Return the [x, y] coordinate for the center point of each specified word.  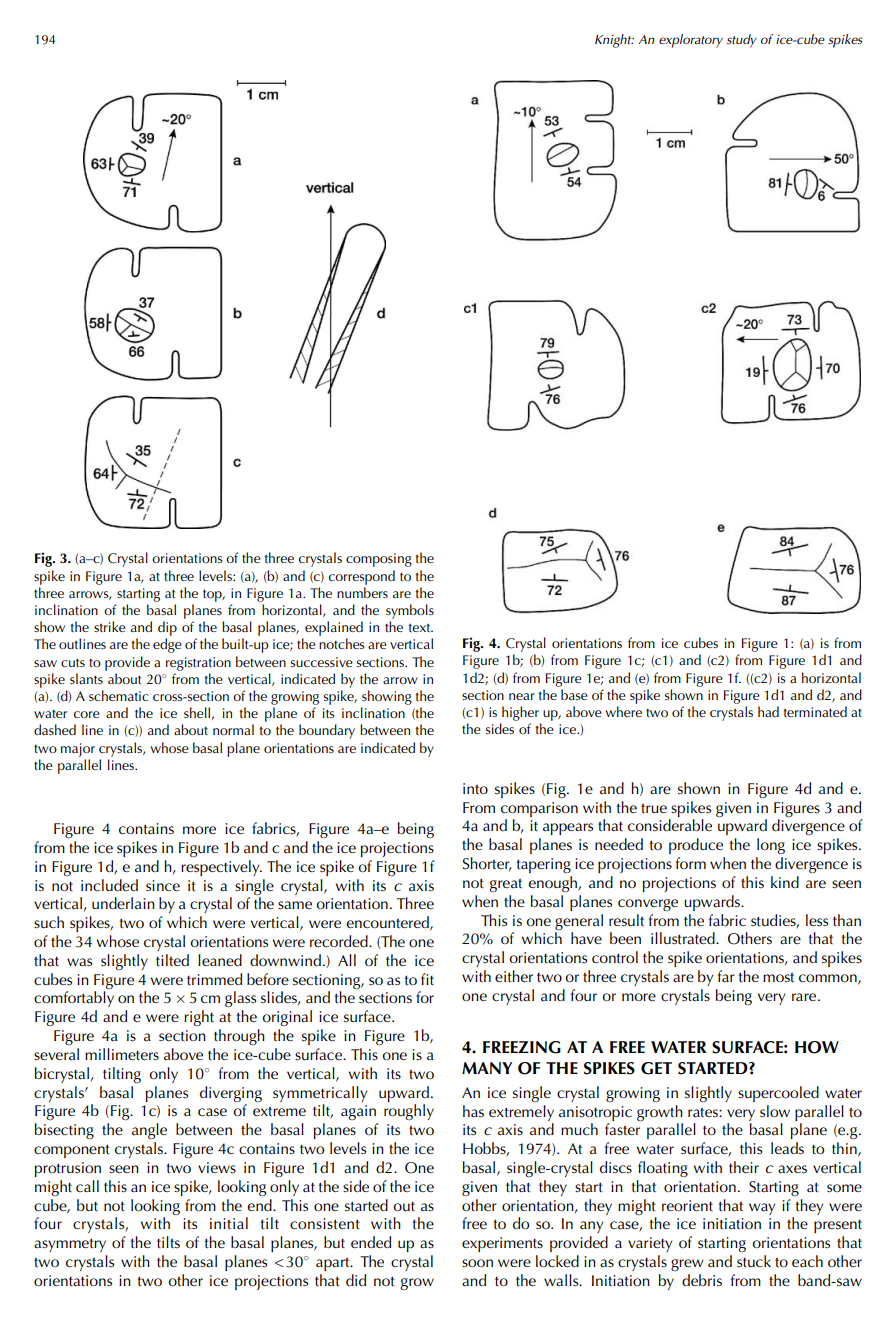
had [768, 711]
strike [110, 626]
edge [167, 645]
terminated [815, 711]
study [742, 41]
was [79, 962]
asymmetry [70, 1245]
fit [427, 979]
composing [379, 560]
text [420, 627]
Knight [614, 41]
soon [477, 1263]
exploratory [691, 41]
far [726, 976]
